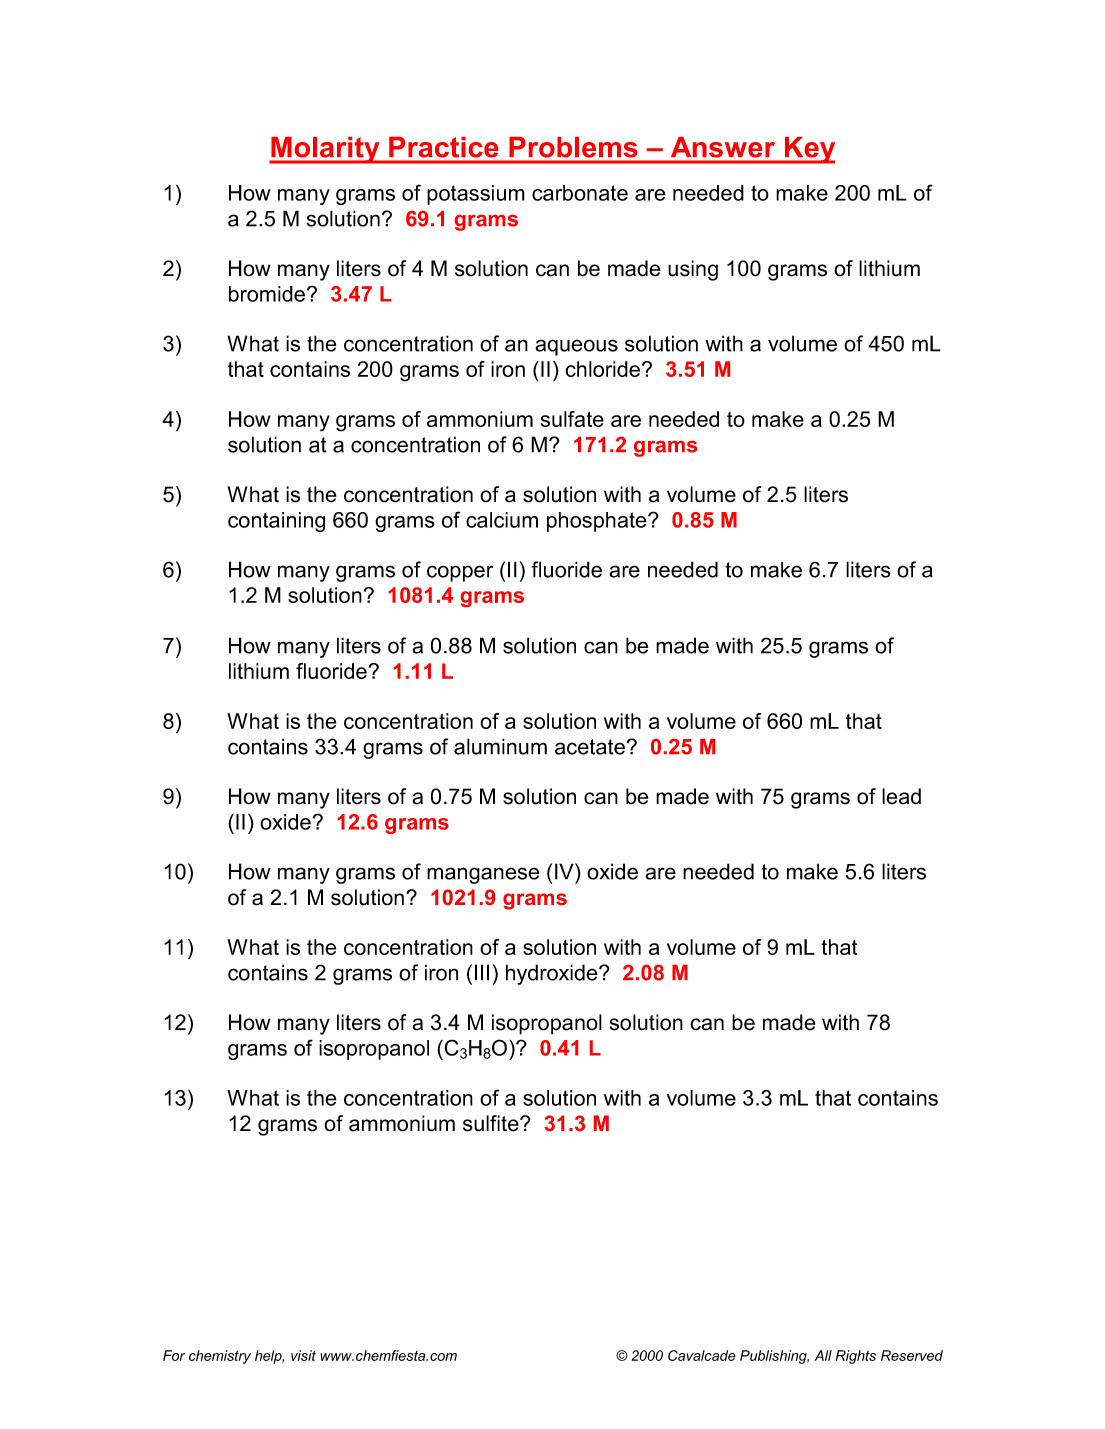 Image resolution: width=1105 pixels, height=1429 pixels. What do you see at coordinates (598, 522) in the page?
I see `phosphate` at bounding box center [598, 522].
